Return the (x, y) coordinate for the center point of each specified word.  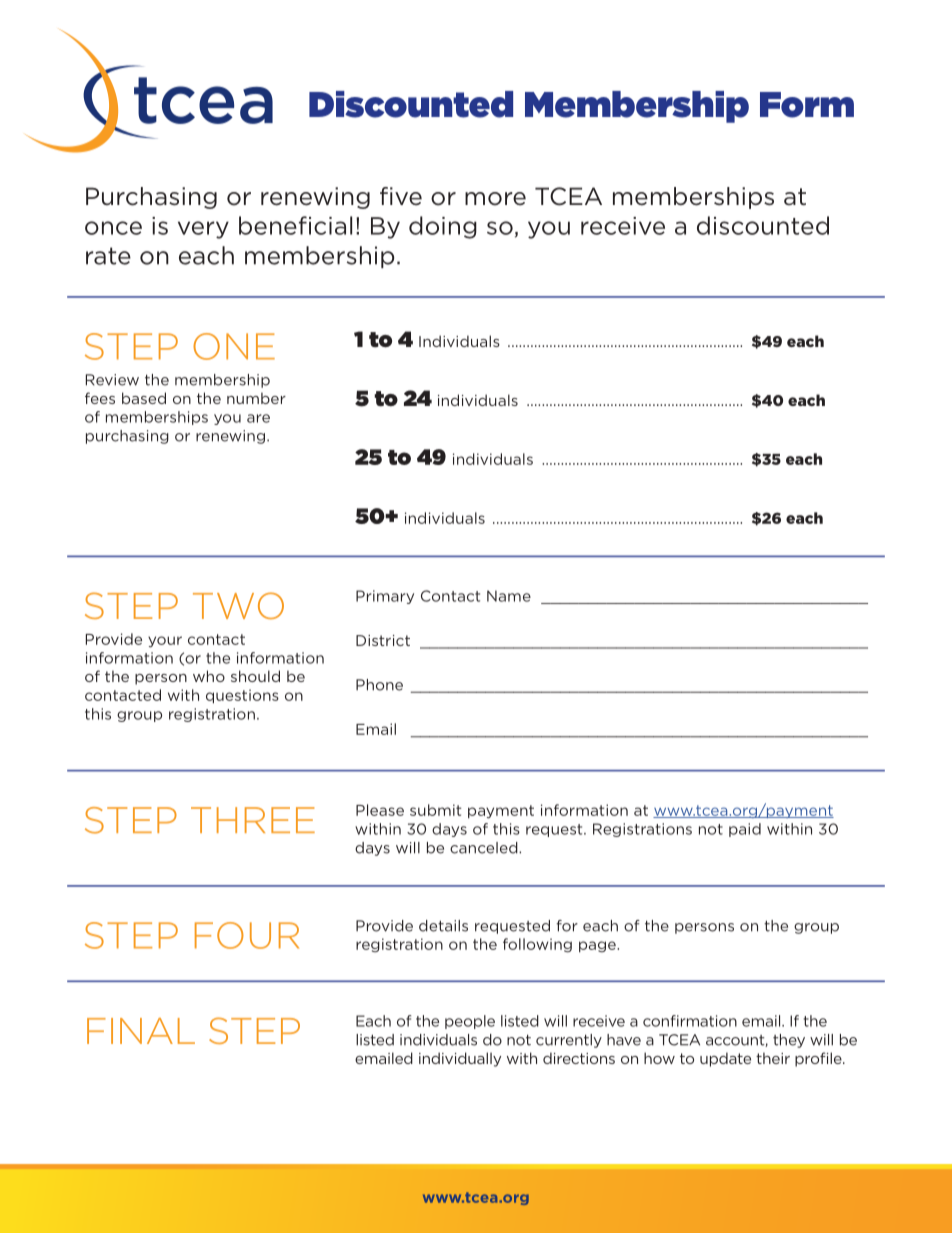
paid (745, 830)
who (209, 676)
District (383, 640)
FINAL (141, 1031)
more (495, 199)
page (598, 946)
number (256, 398)
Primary (385, 597)
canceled (485, 848)
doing (443, 227)
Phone (379, 685)
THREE (253, 820)
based (144, 398)
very (203, 230)
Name (509, 596)
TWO (238, 605)
